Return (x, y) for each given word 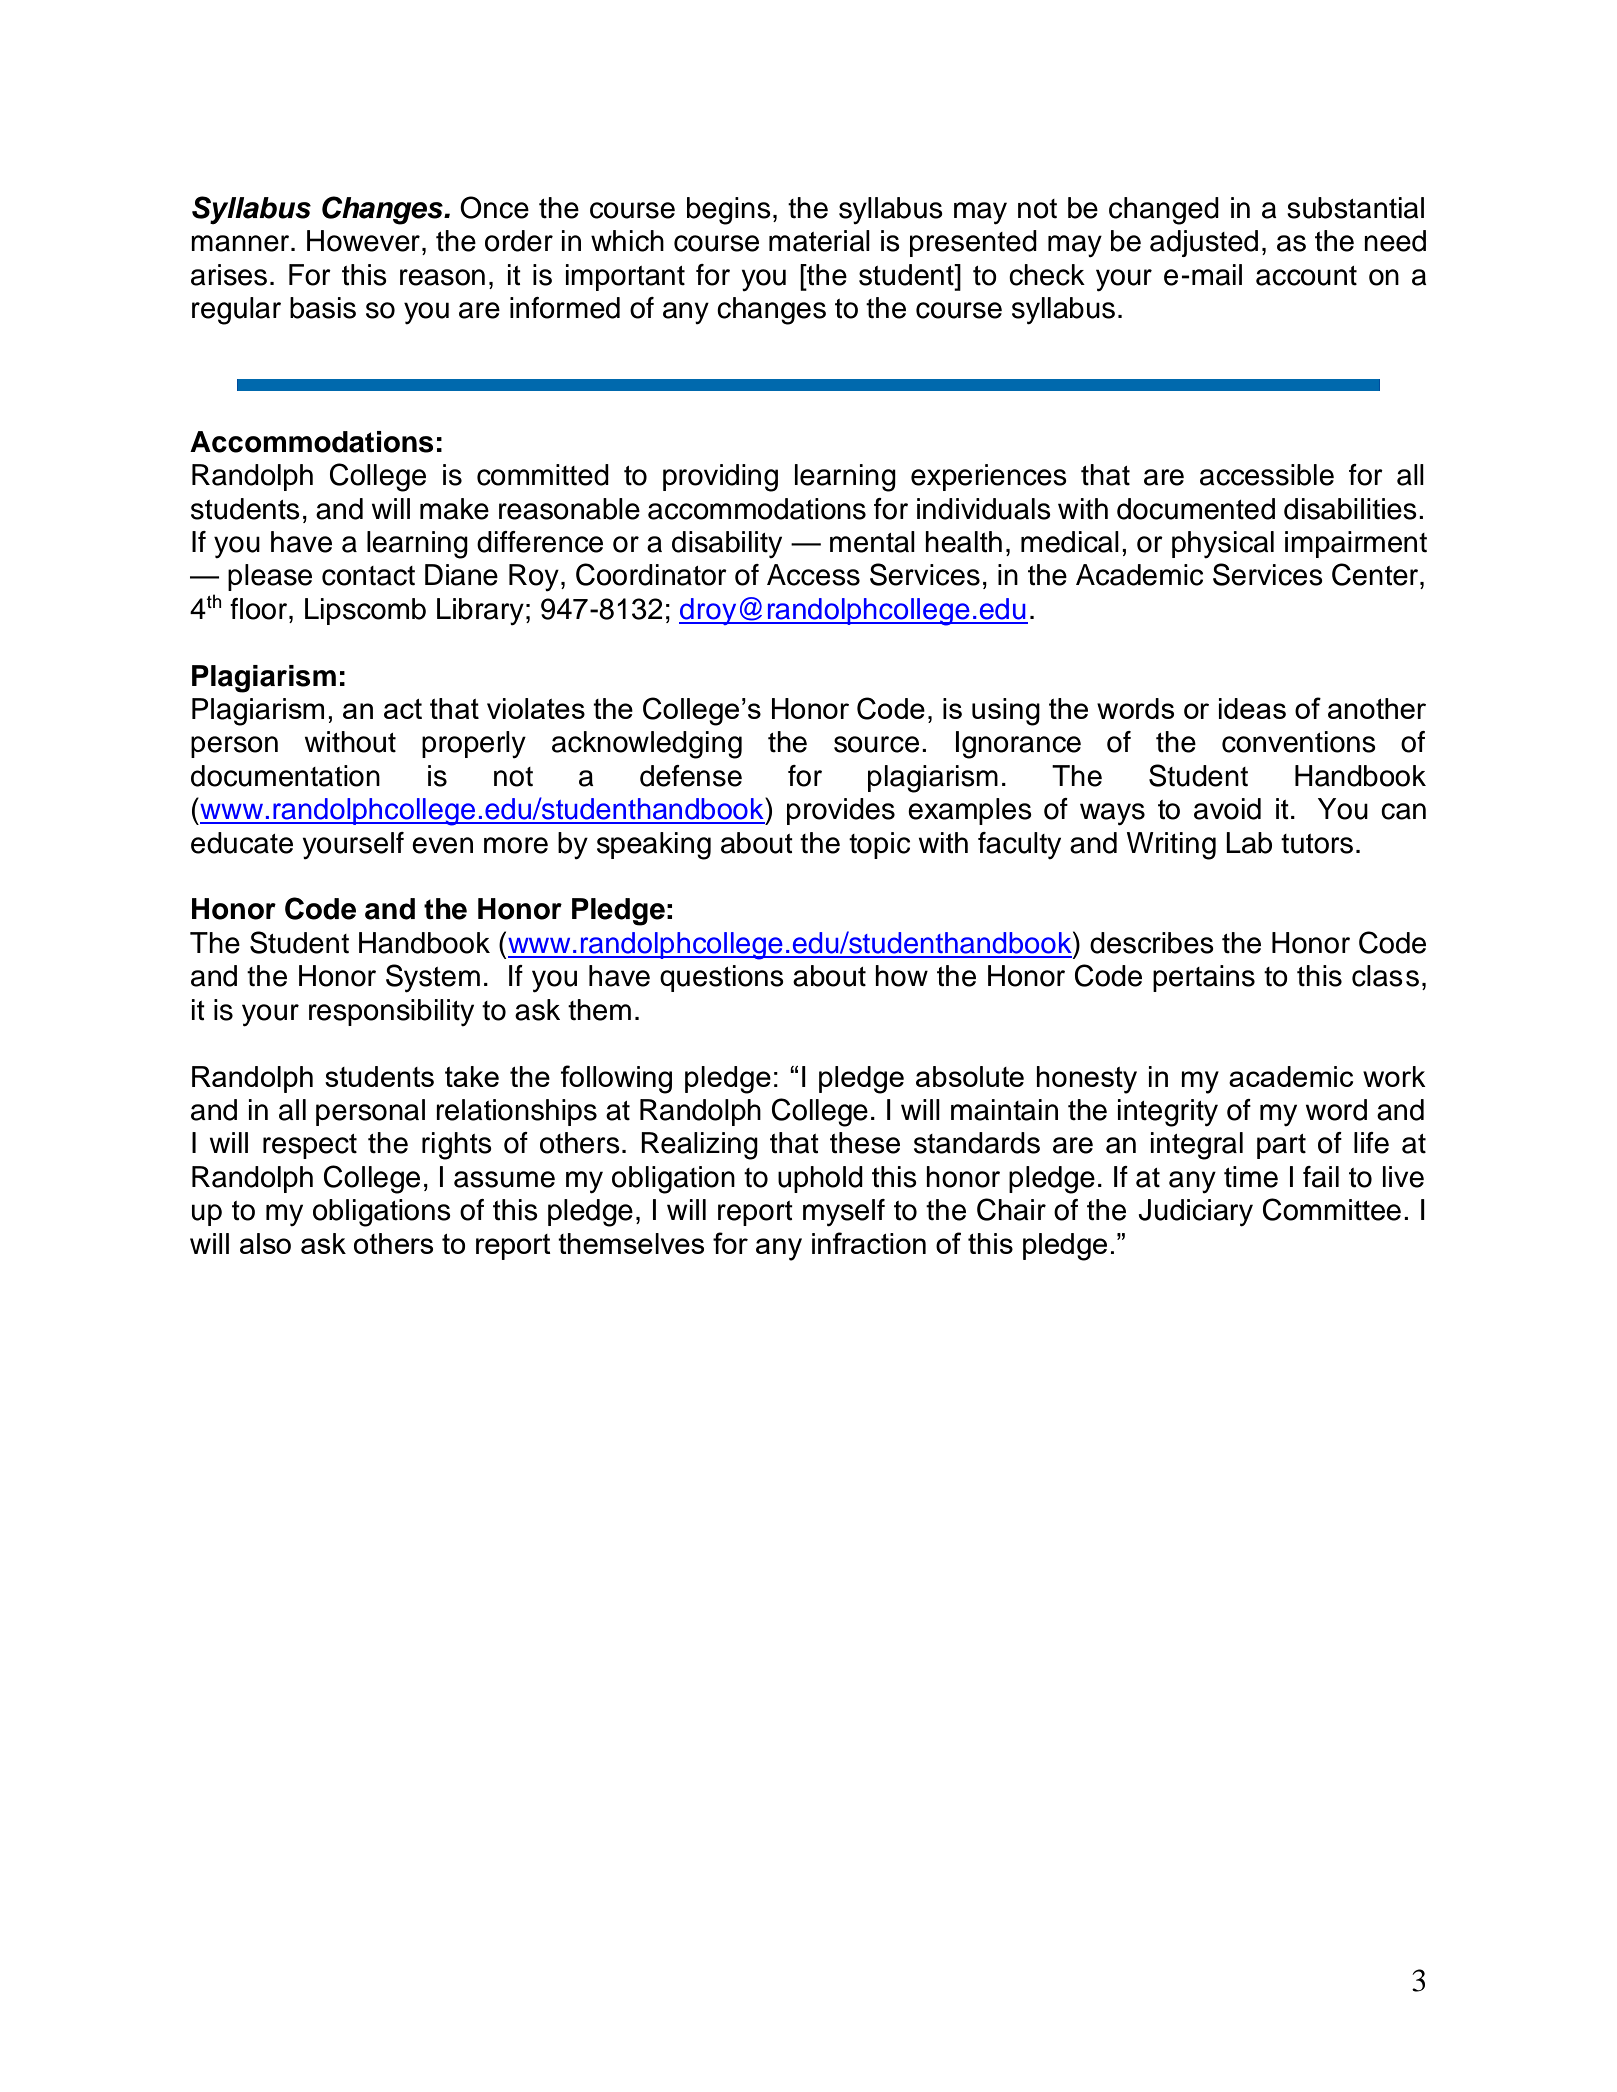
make (454, 509)
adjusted (1204, 243)
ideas (1252, 708)
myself (844, 1213)
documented (1196, 509)
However (363, 241)
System (433, 978)
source (876, 744)
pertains (1204, 978)
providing (720, 478)
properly (474, 744)
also (265, 1243)
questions (722, 978)
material (819, 241)
